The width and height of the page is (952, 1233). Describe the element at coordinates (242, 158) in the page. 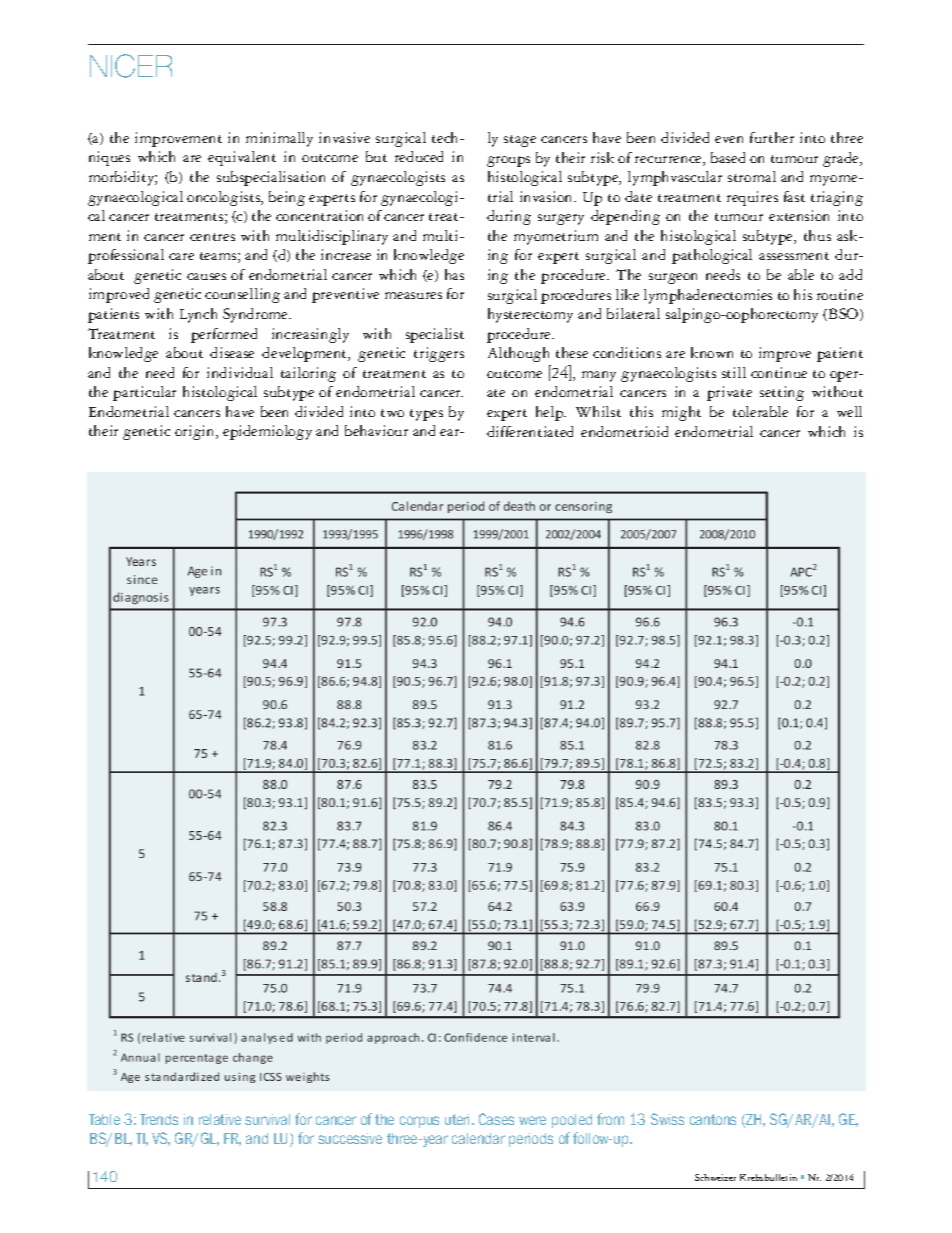

I see `equivalent` at that location.
